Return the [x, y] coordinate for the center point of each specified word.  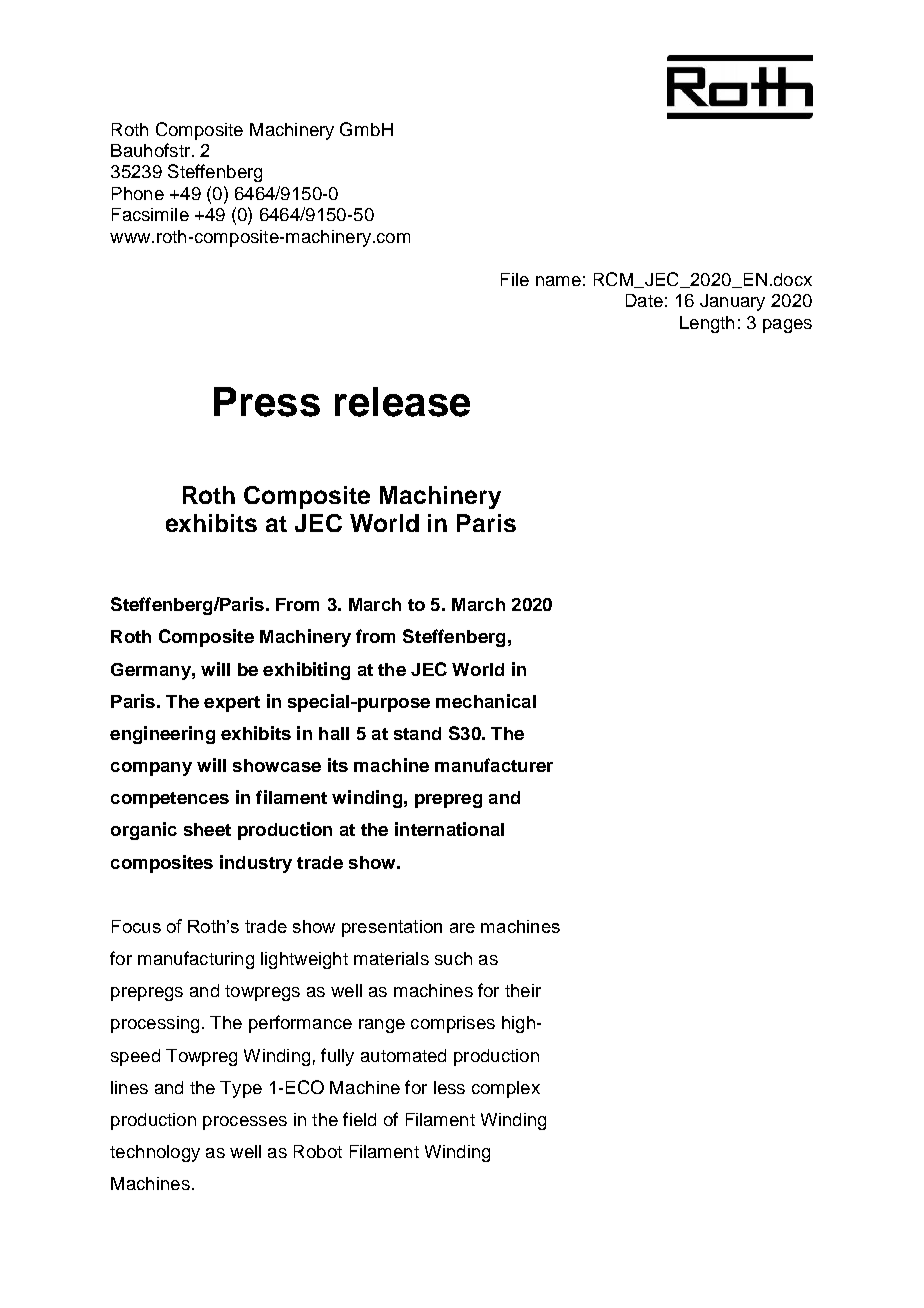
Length [707, 324]
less [449, 1087]
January [732, 302]
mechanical [486, 701]
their [523, 990]
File [515, 279]
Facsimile [150, 214]
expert [232, 704]
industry [256, 864]
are [462, 928]
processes [245, 1123]
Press [267, 402]
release [402, 402]
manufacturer [494, 765]
